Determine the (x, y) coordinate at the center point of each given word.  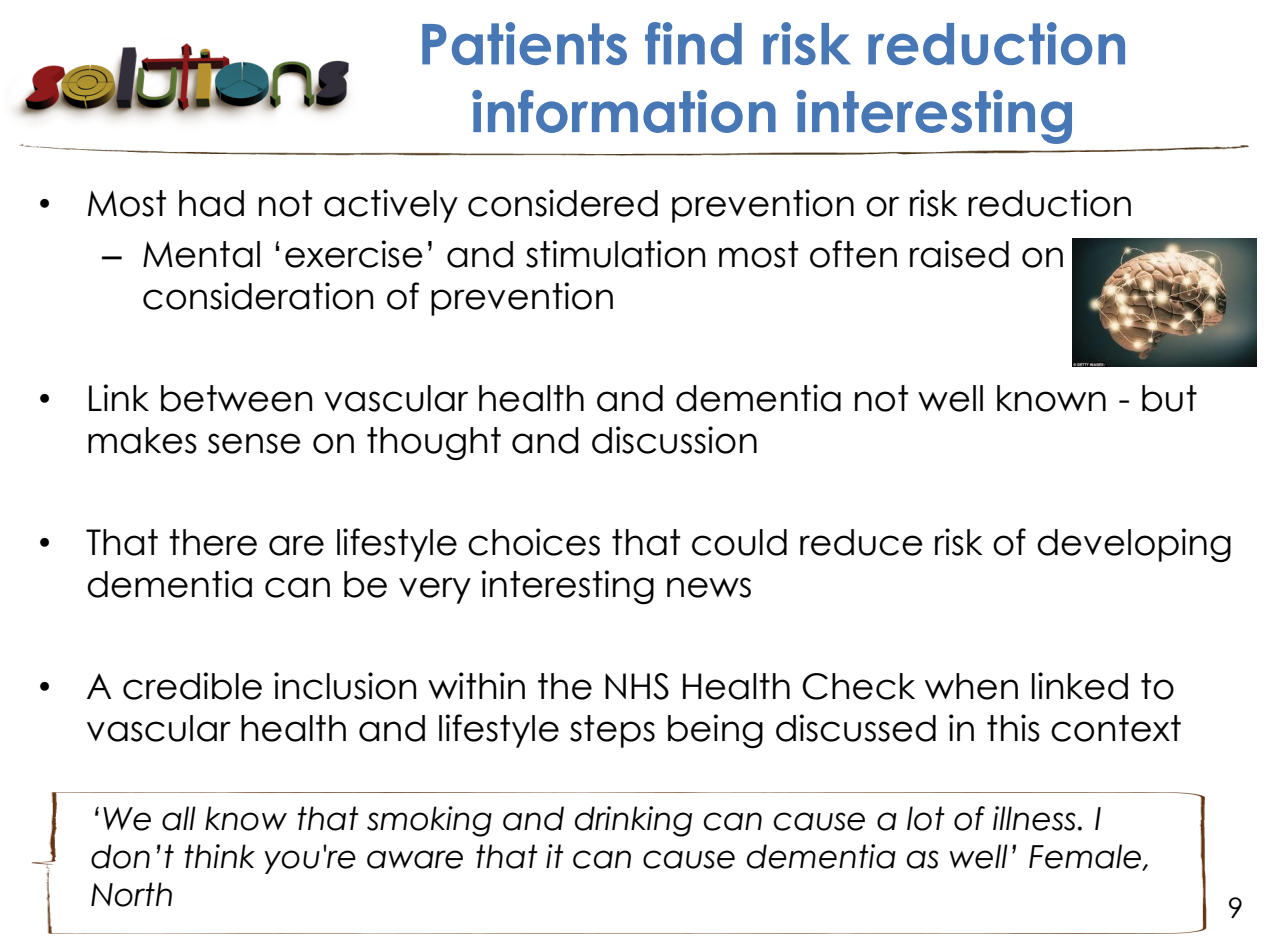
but (1169, 398)
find (693, 43)
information (624, 111)
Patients (524, 43)
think (220, 856)
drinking (633, 821)
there (213, 542)
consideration (258, 296)
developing (1134, 545)
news (709, 587)
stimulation (616, 254)
